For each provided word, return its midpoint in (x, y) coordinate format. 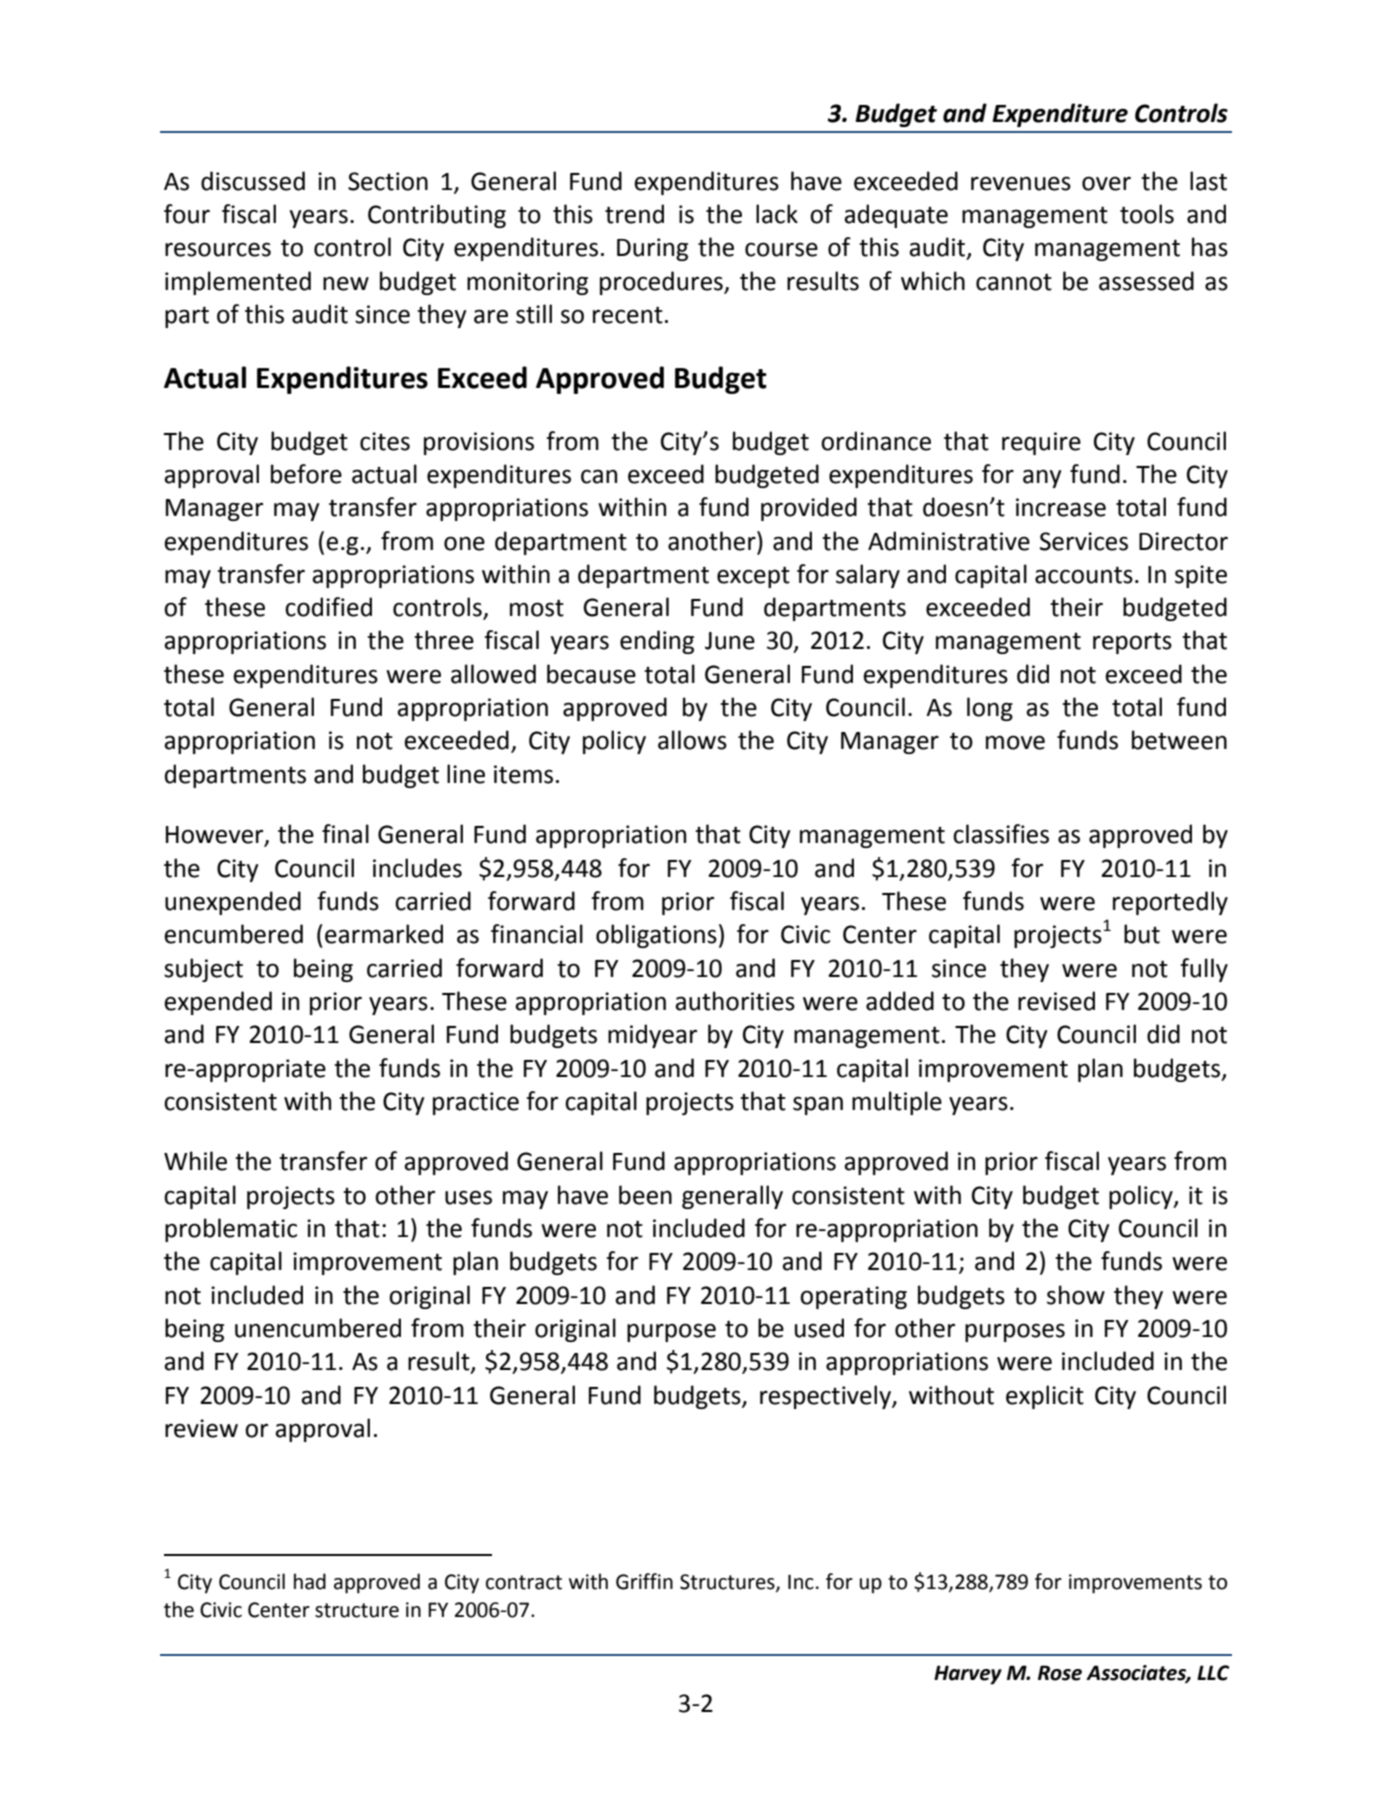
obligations (656, 936)
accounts (1084, 575)
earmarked (384, 934)
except (753, 577)
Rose (1060, 1673)
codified (328, 607)
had (310, 1581)
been (645, 1195)
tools (1147, 214)
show (1076, 1295)
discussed (253, 181)
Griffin (644, 1581)
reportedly (1170, 903)
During (652, 249)
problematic (231, 1230)
